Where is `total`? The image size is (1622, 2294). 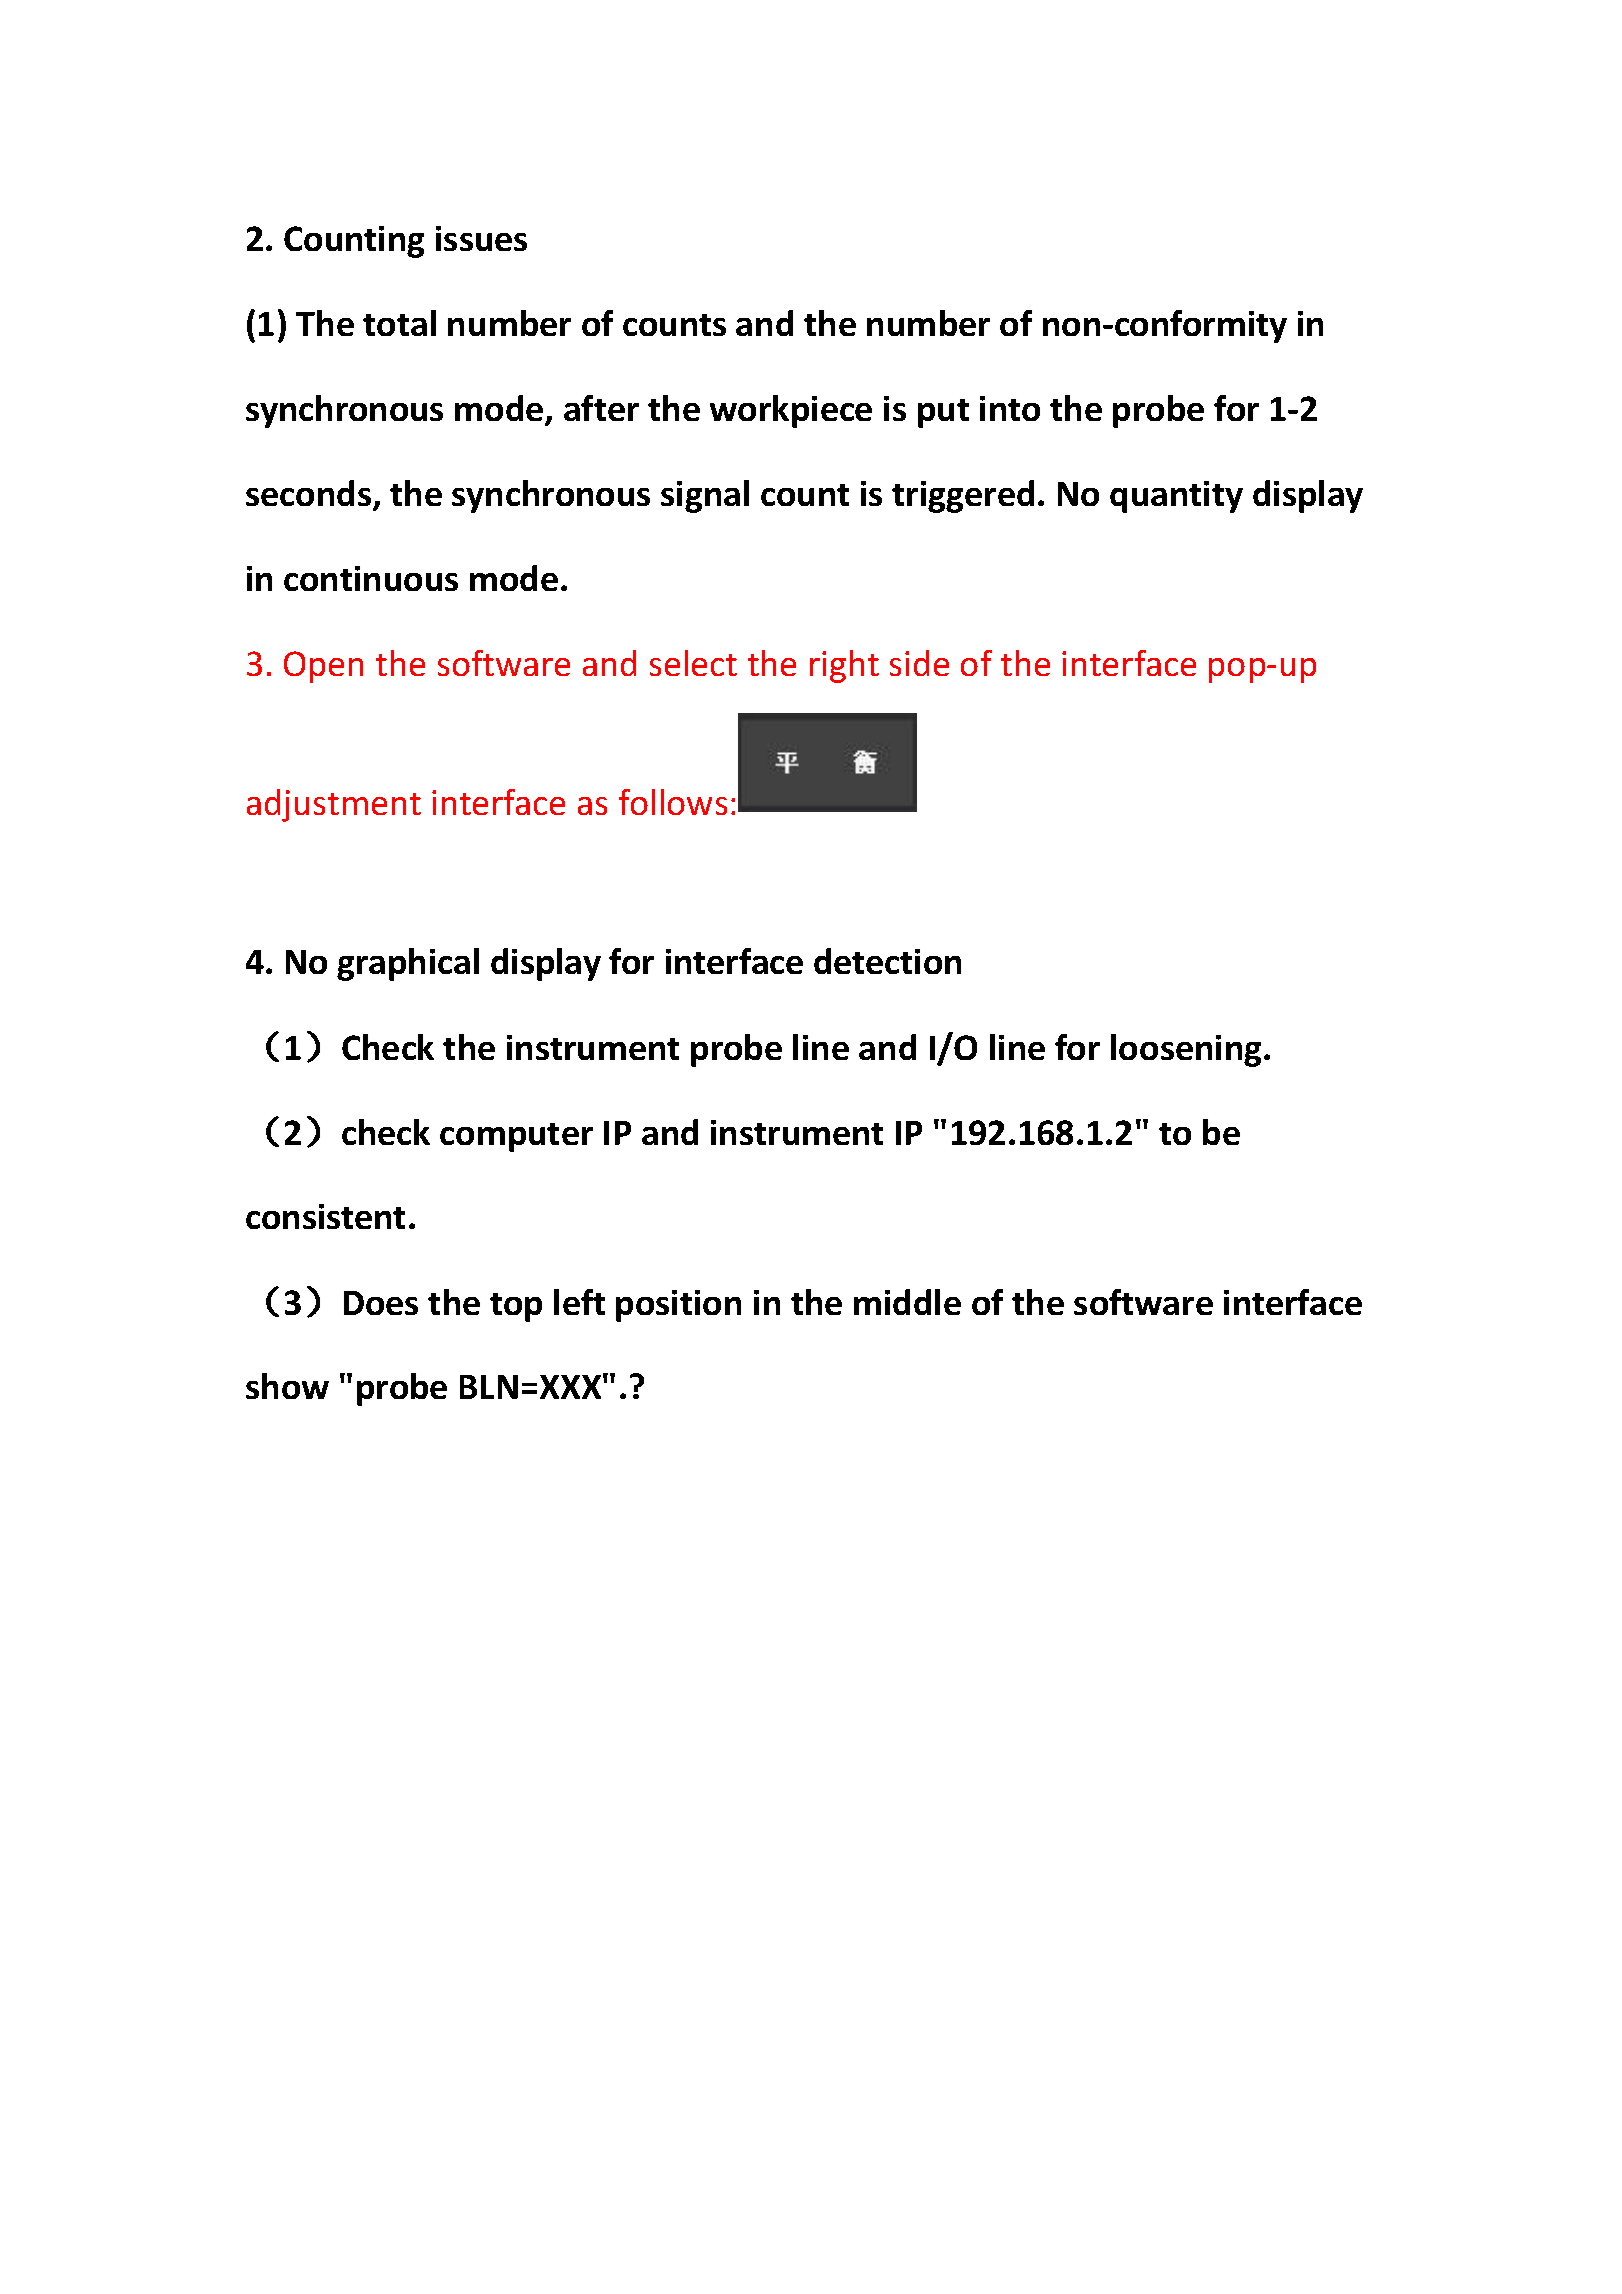 total is located at coordinates (399, 323).
